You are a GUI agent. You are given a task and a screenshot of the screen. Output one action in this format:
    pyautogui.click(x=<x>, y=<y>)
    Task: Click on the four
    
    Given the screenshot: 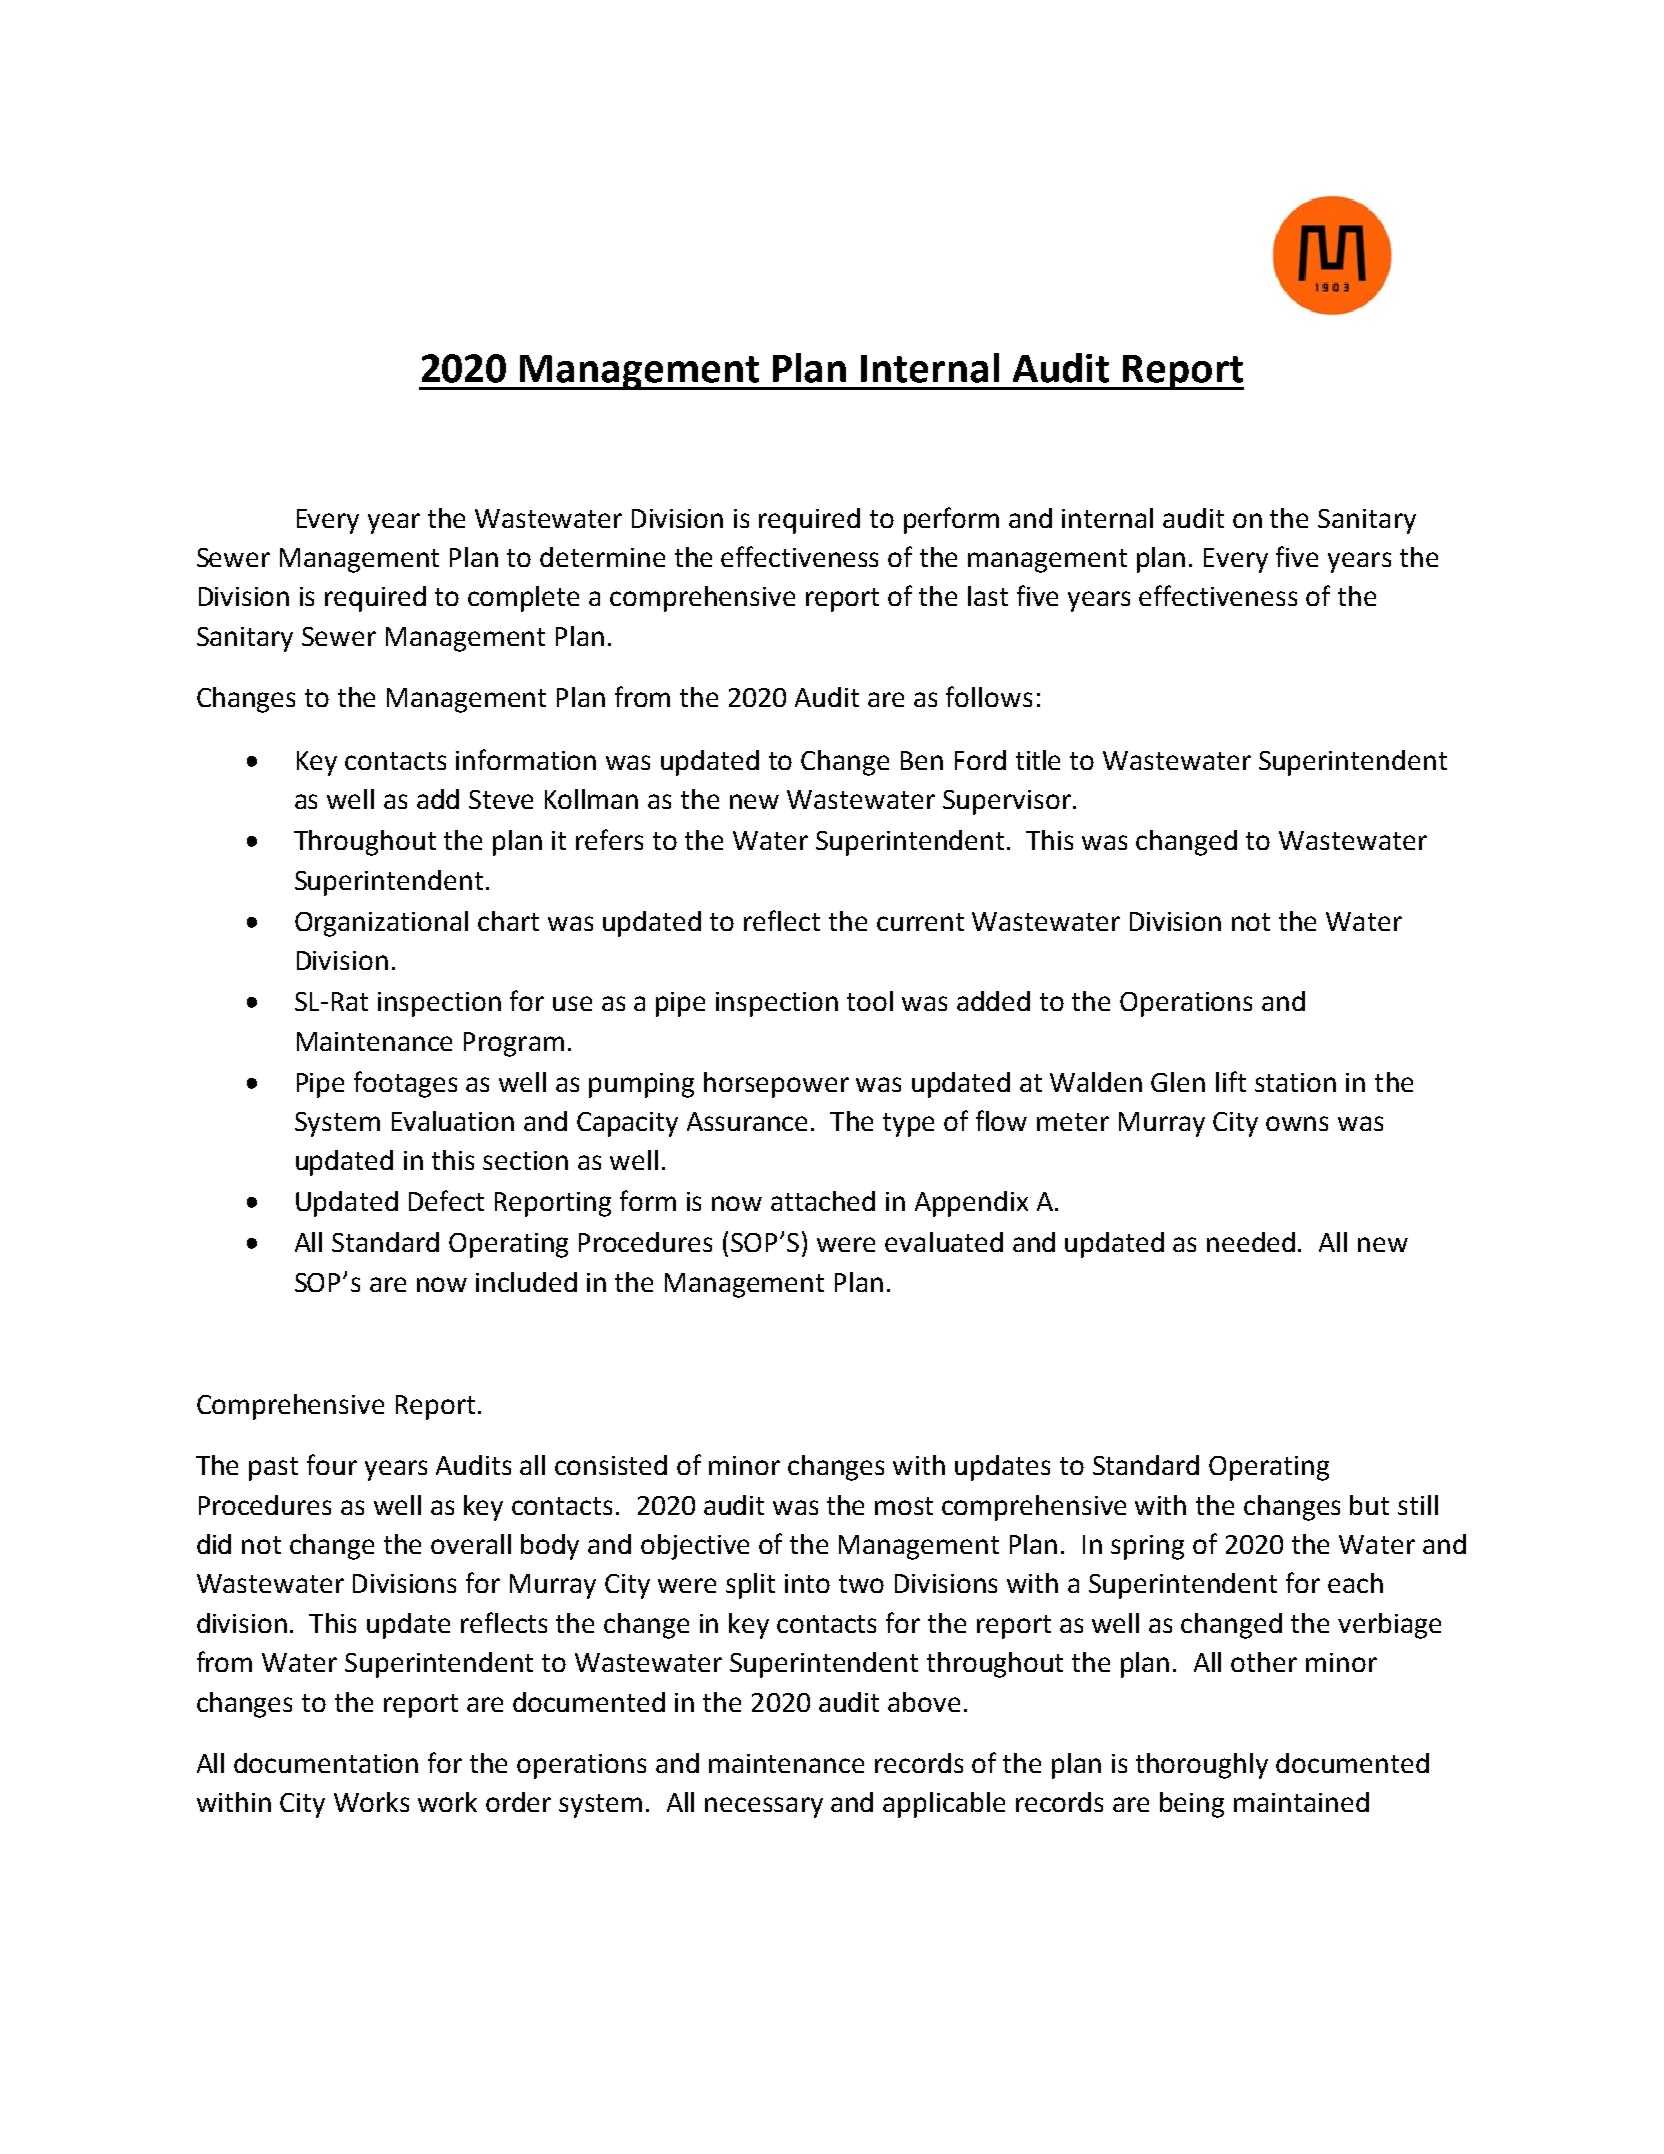 What is the action you would take?
    pyautogui.click(x=332, y=1464)
